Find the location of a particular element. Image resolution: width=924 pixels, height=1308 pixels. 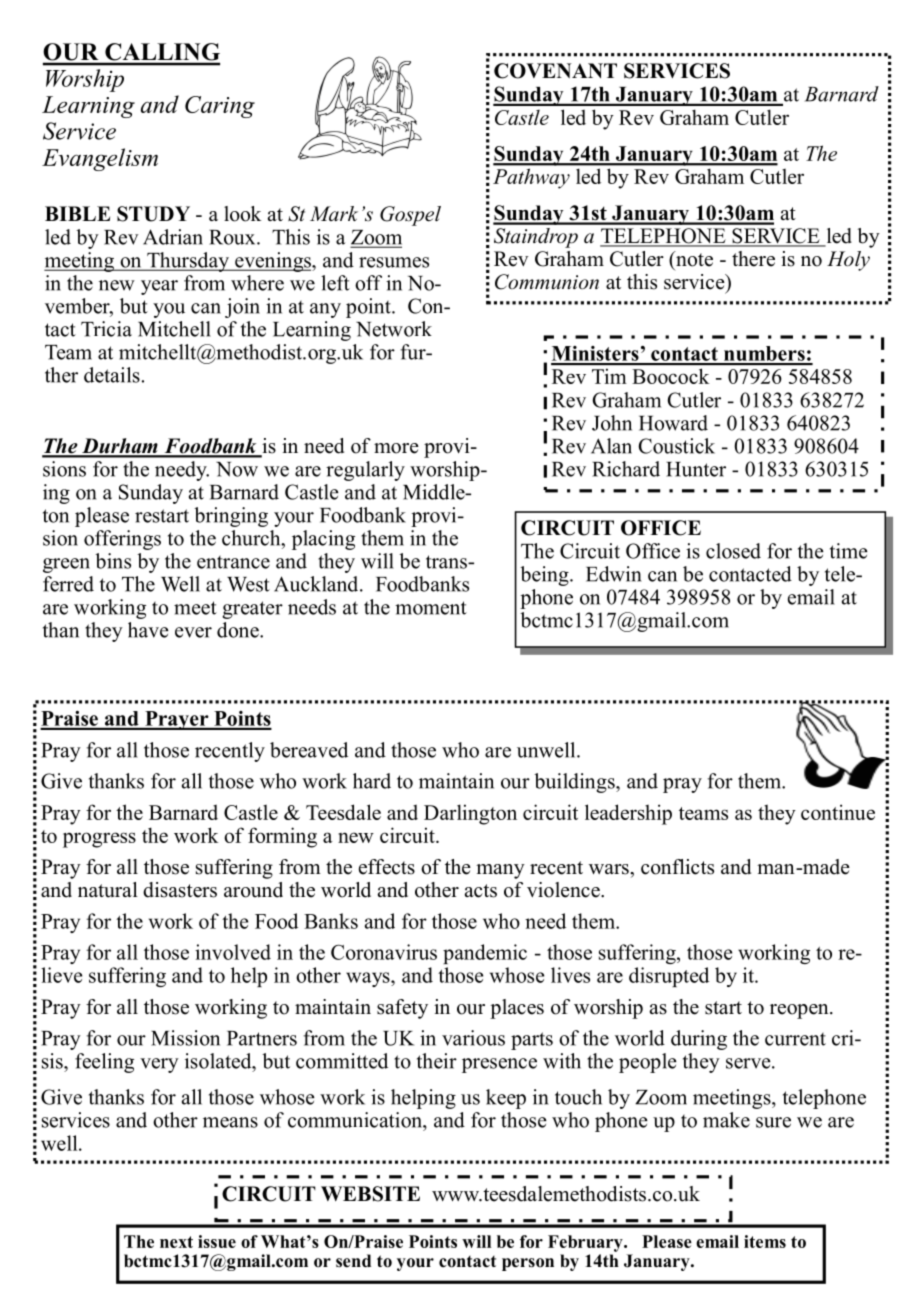

more is located at coordinates (396, 448).
